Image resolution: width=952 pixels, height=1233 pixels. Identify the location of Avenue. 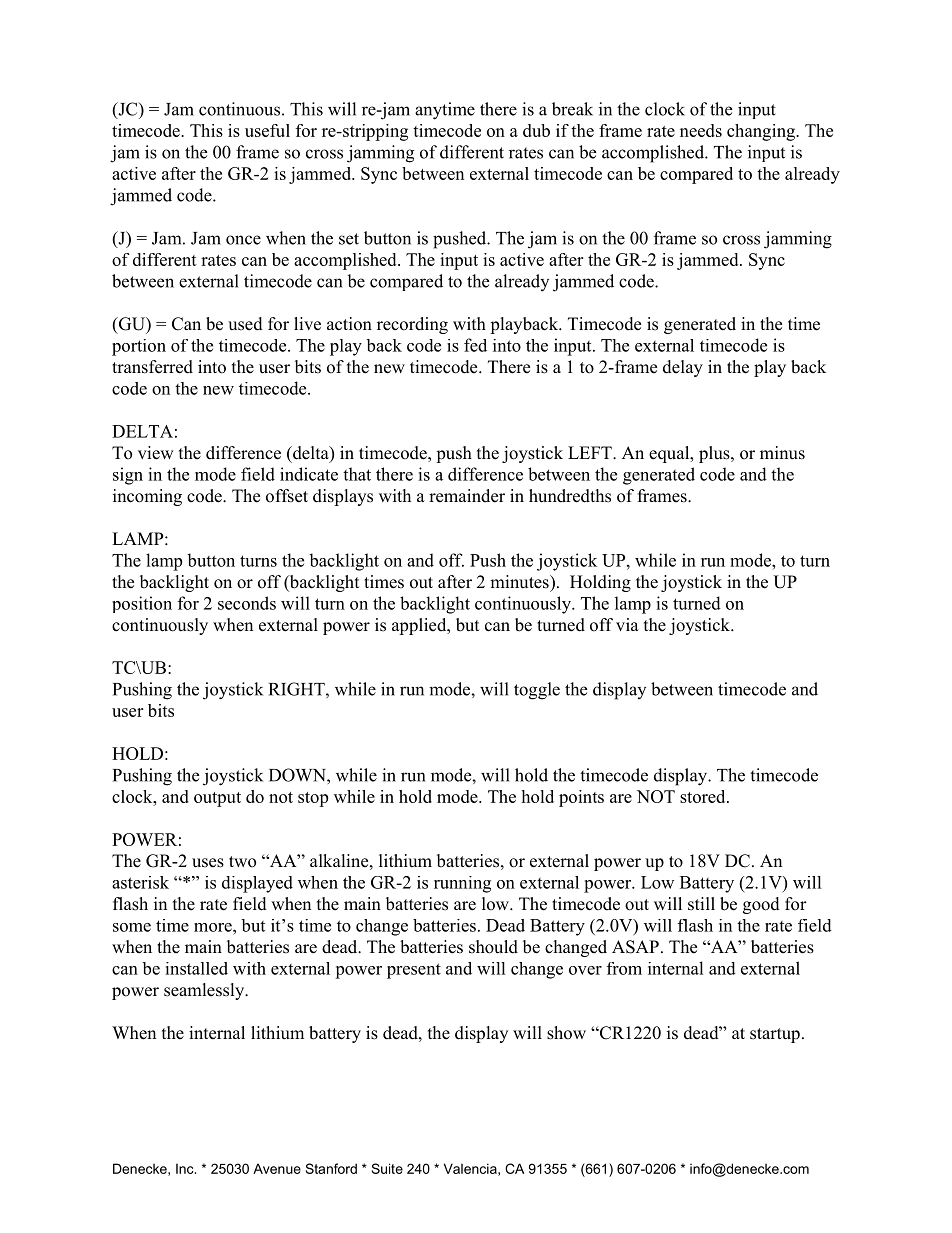
(277, 1168).
